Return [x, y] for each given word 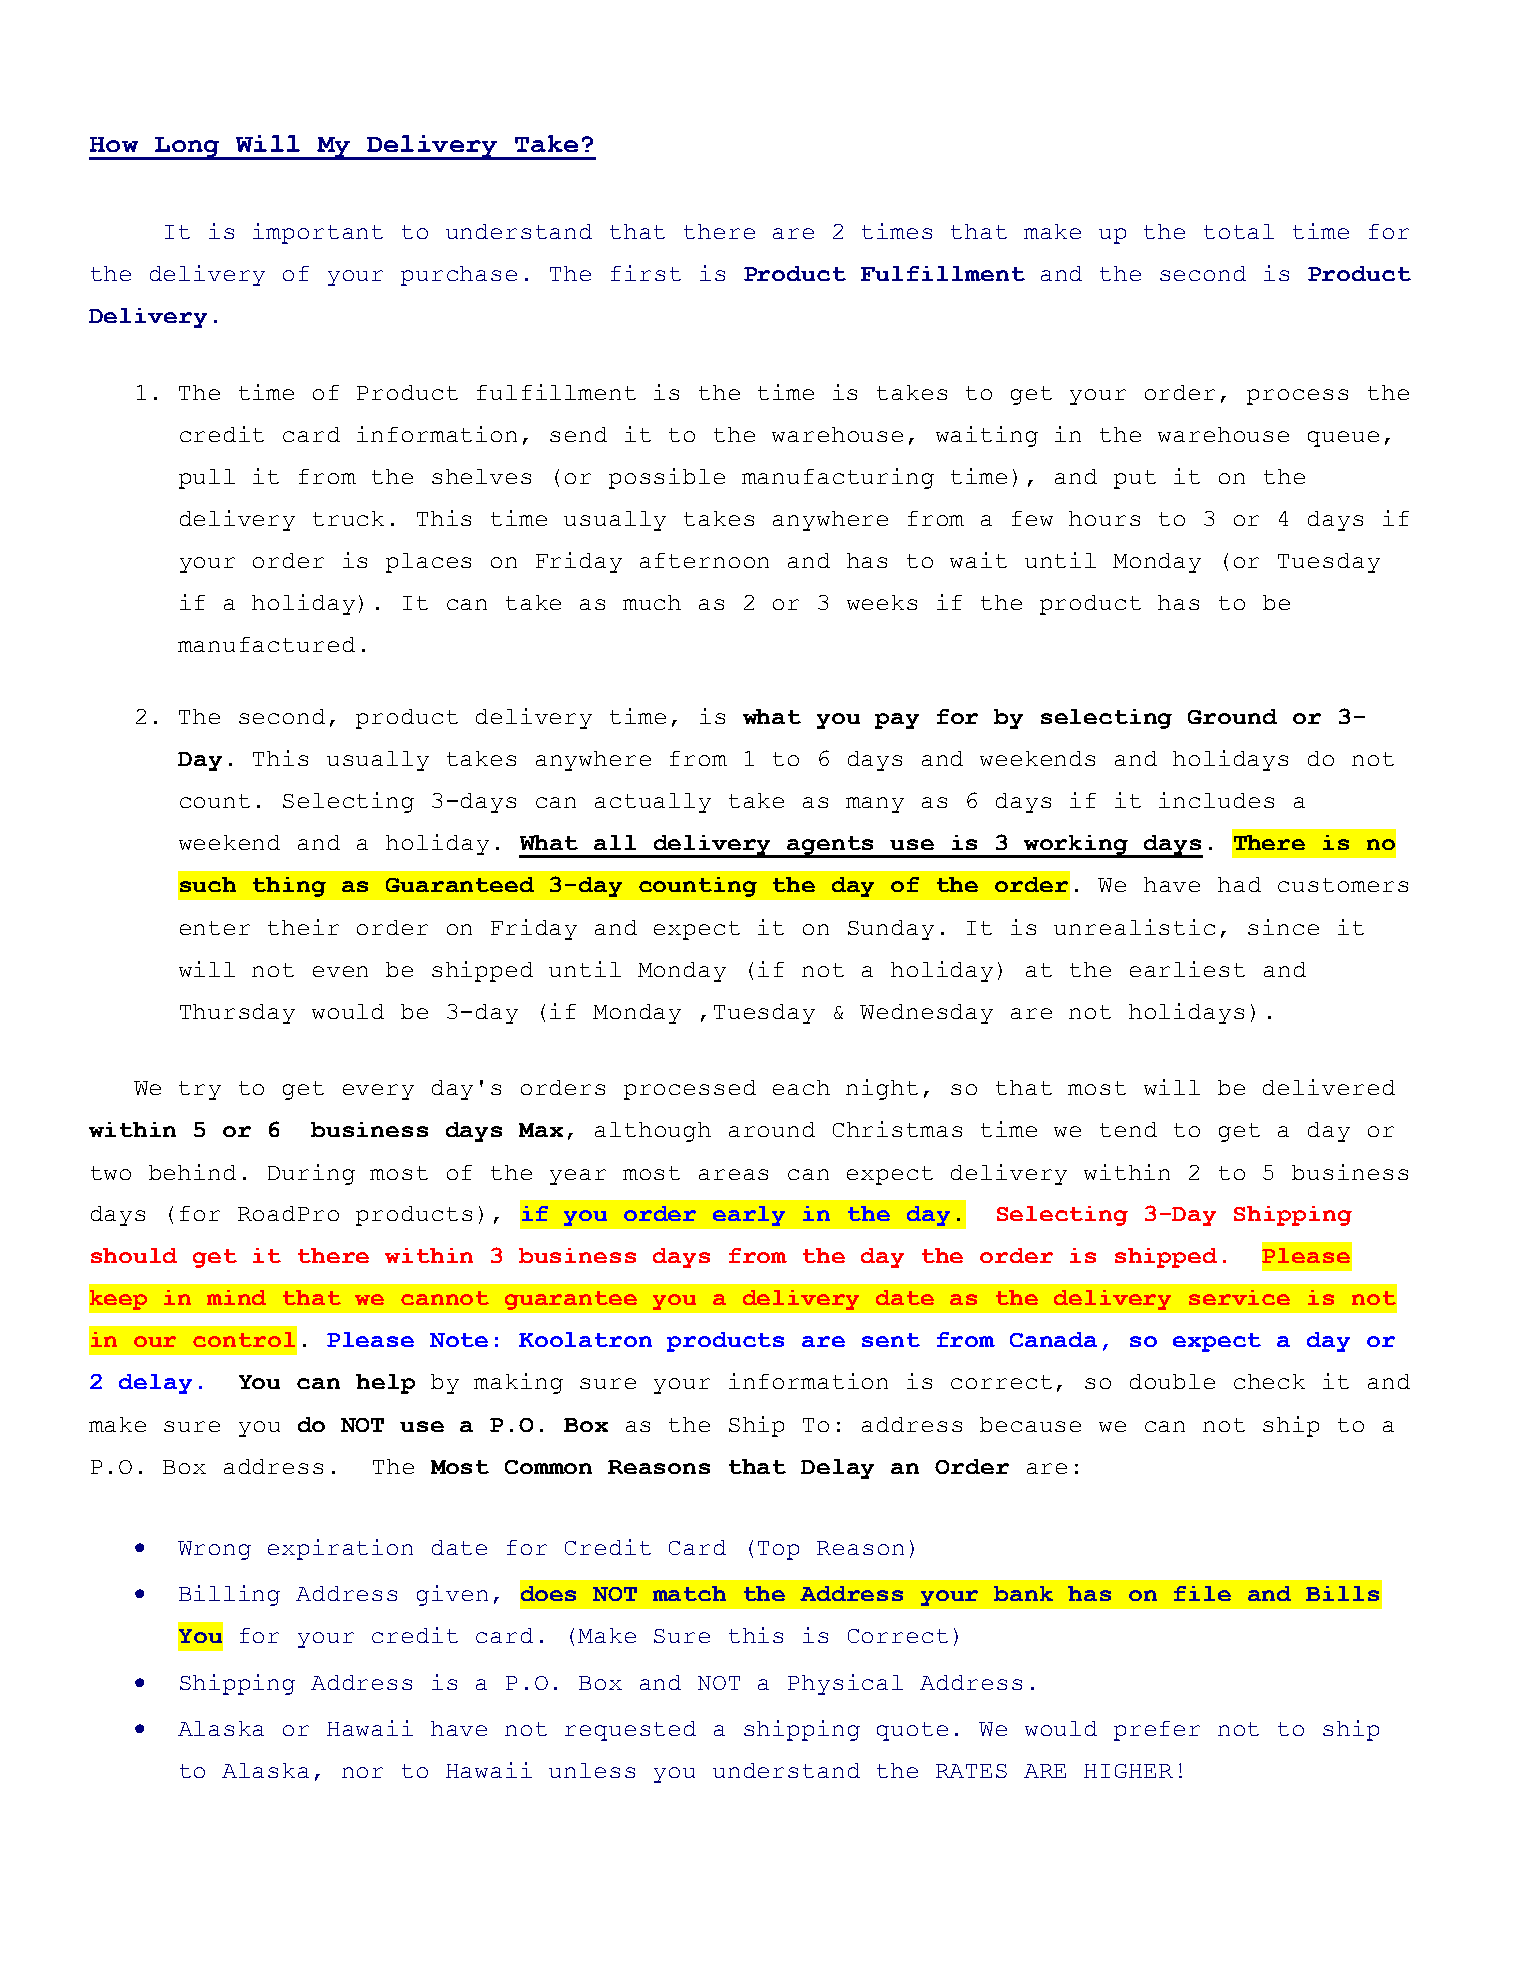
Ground [1232, 716]
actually [653, 803]
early [749, 1216]
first [646, 273]
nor [362, 1772]
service [1239, 1297]
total [1239, 231]
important [318, 233]
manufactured [266, 644]
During [311, 1174]
